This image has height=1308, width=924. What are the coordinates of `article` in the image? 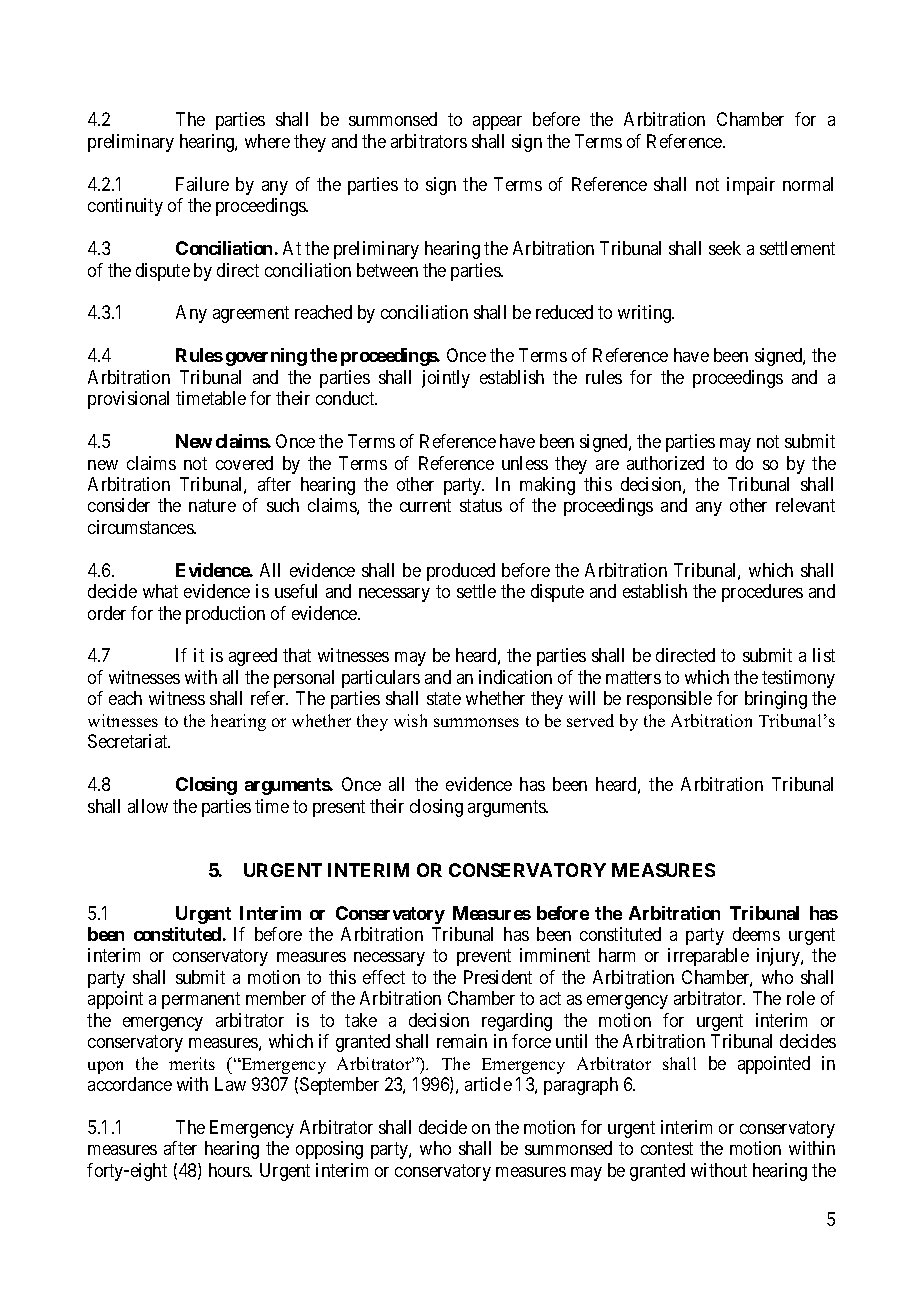 It's located at (488, 1084).
